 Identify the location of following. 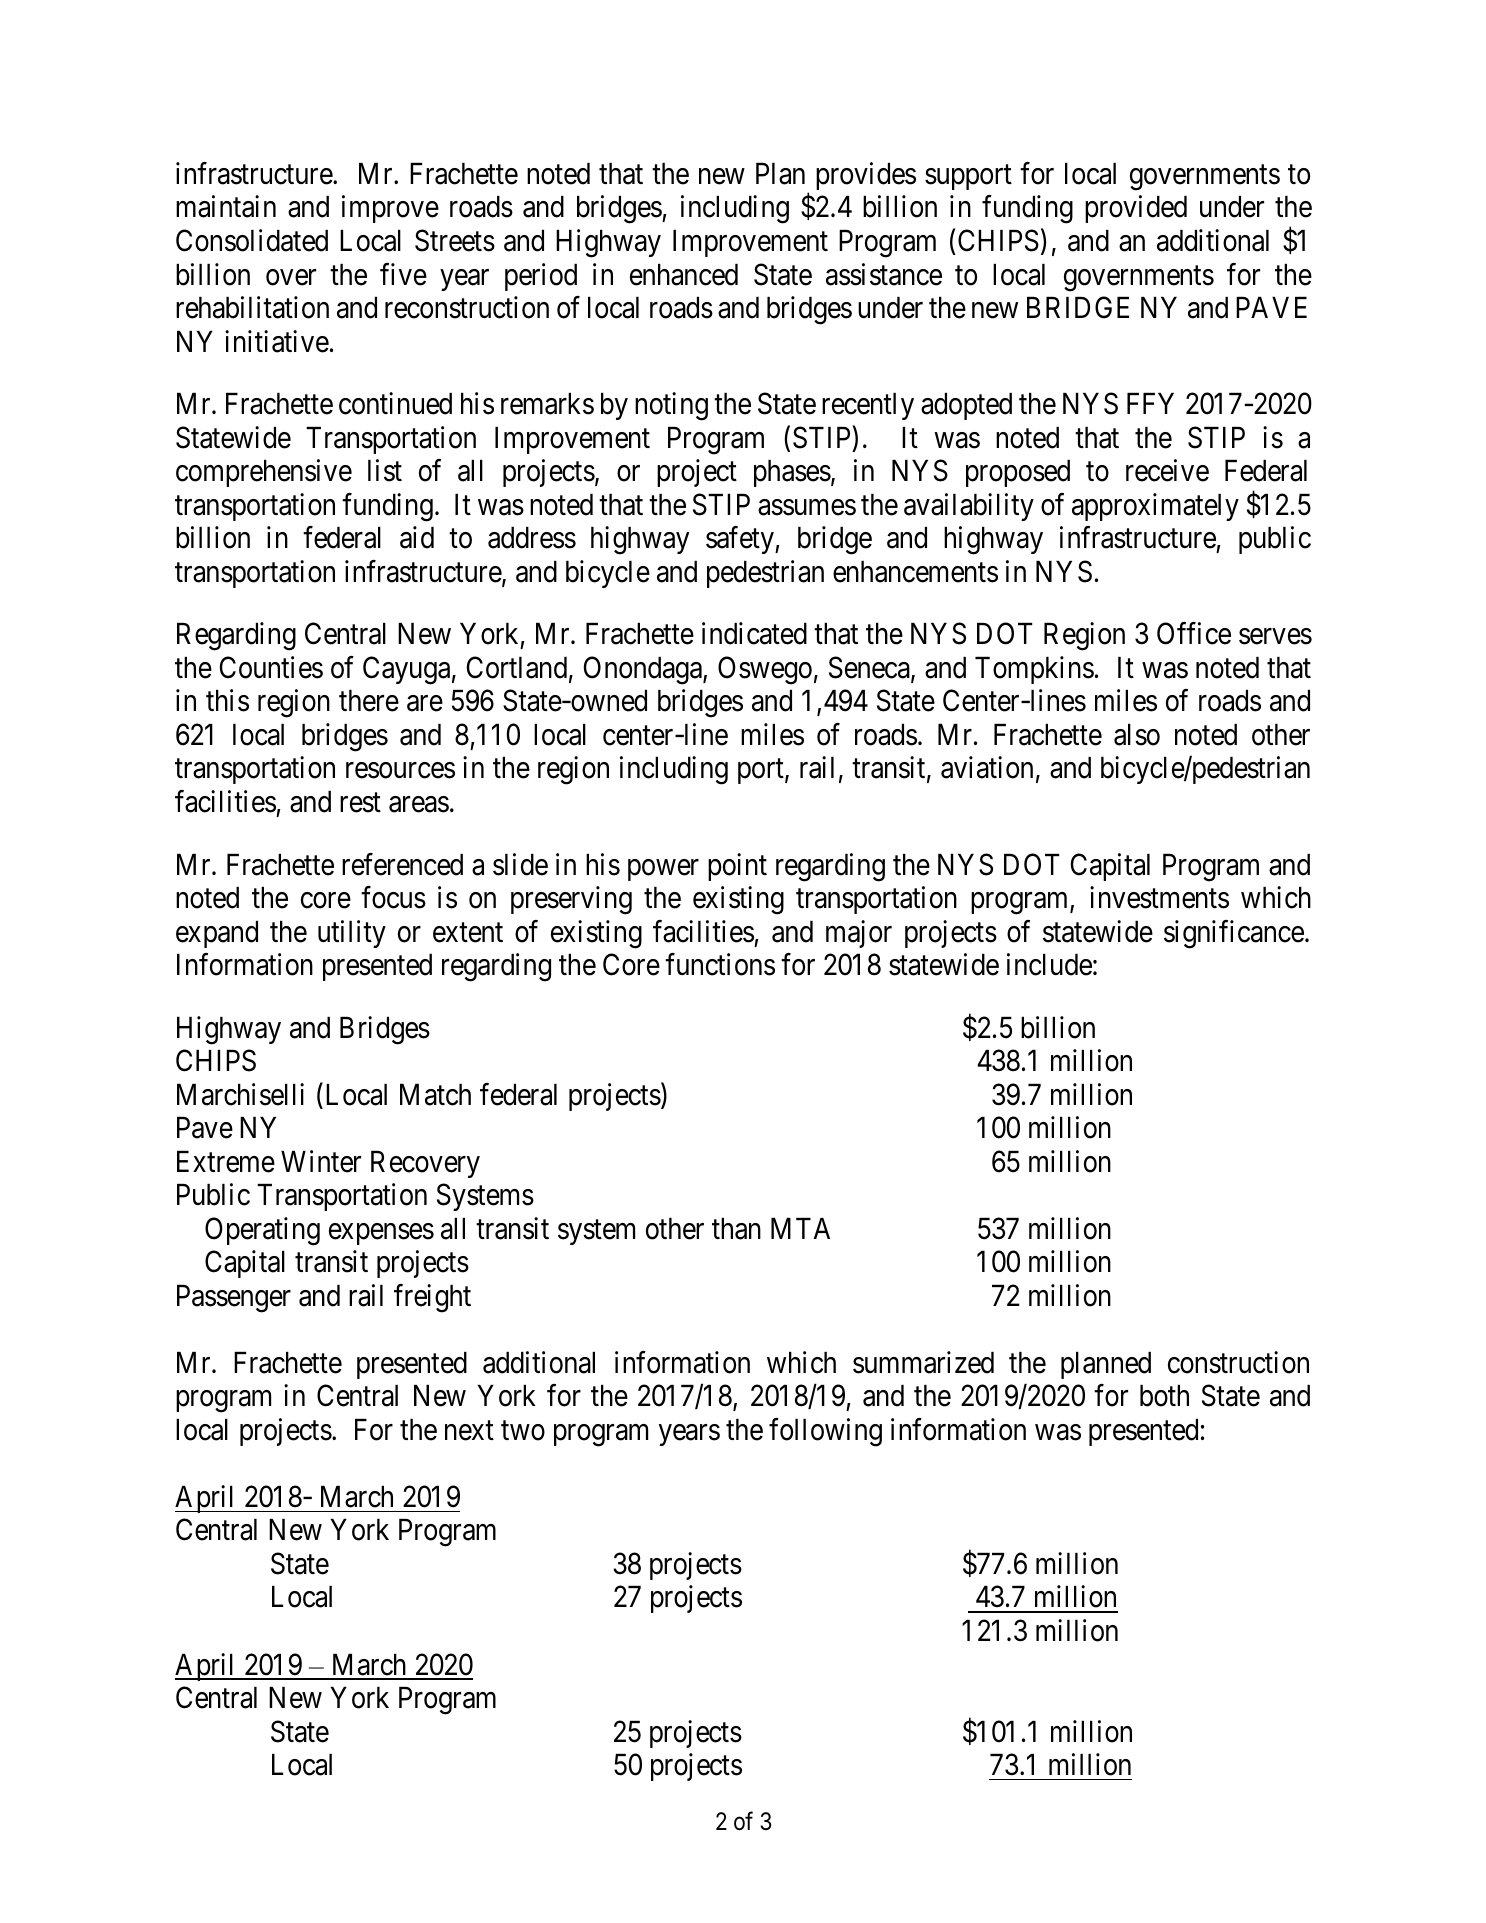
(825, 1432).
